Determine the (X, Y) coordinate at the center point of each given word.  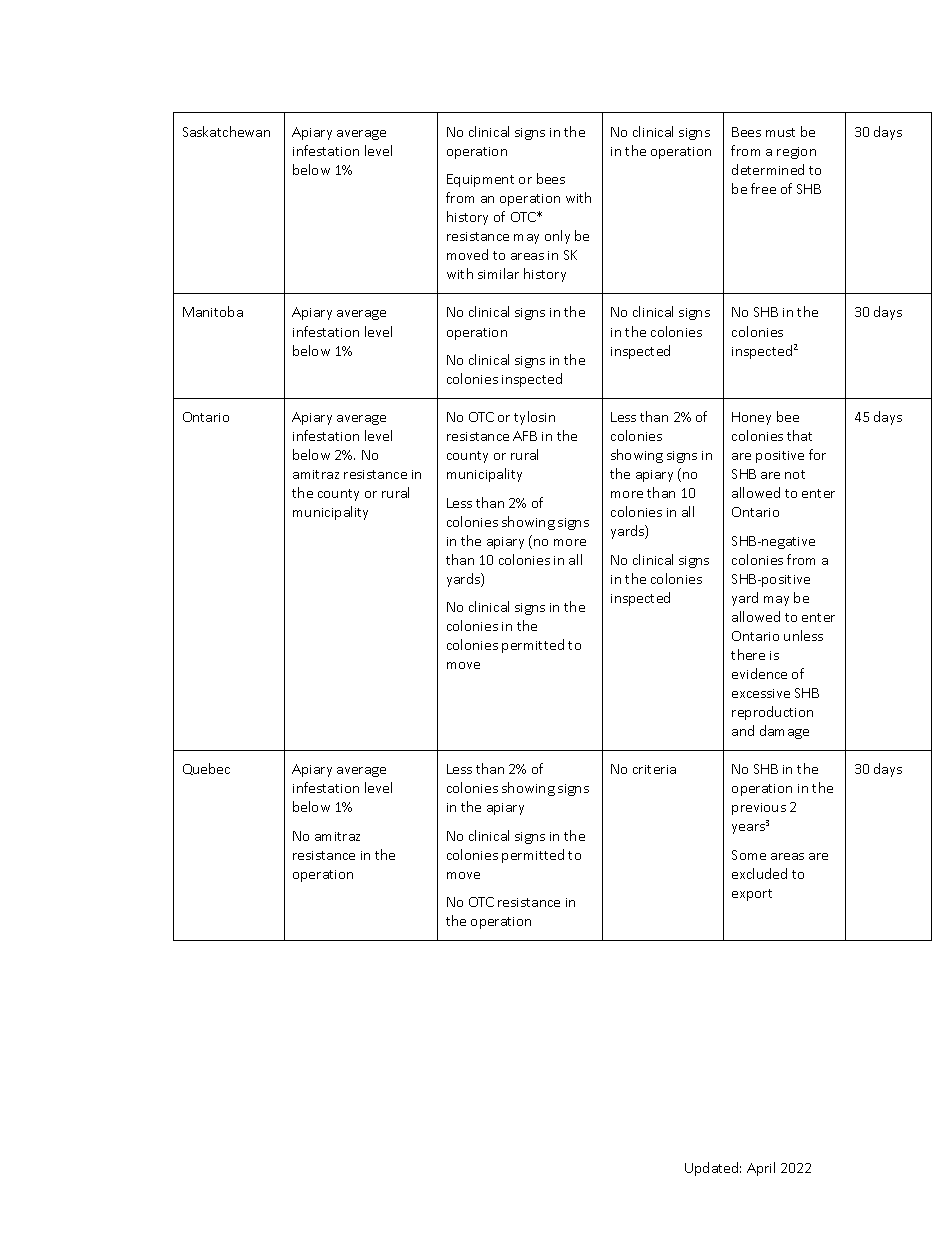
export (752, 895)
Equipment (480, 180)
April (761, 1169)
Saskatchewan (226, 131)
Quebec (206, 769)
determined (768, 169)
